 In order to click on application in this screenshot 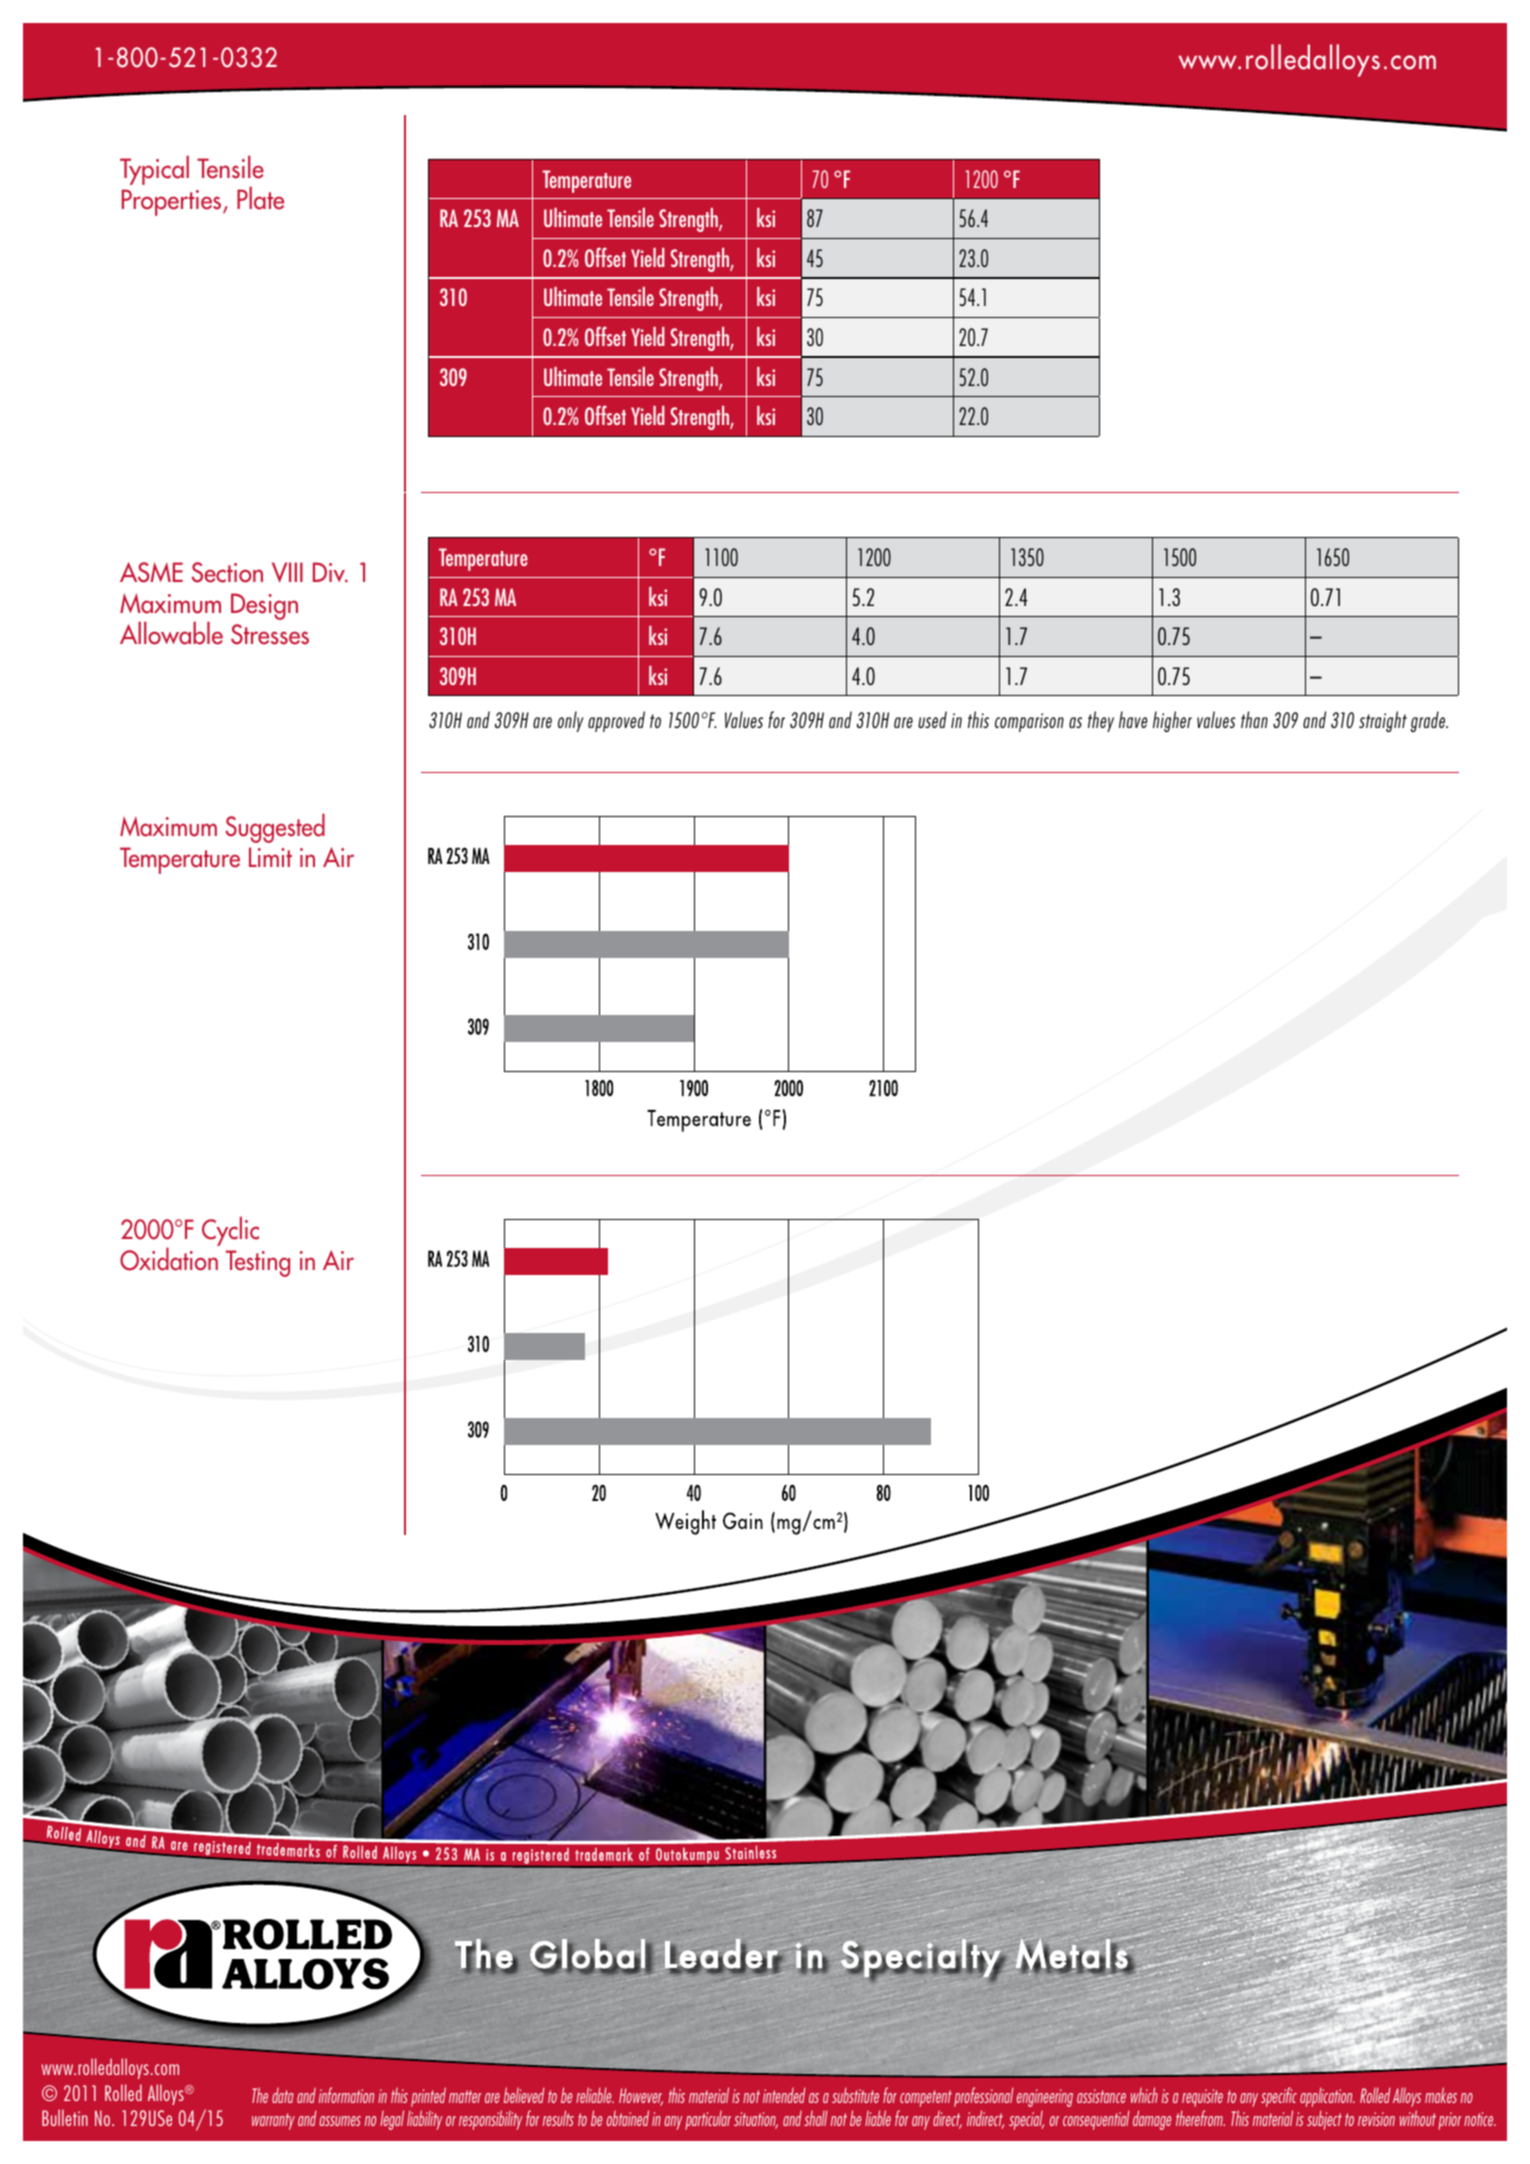, I will do `click(1327, 2097)`.
